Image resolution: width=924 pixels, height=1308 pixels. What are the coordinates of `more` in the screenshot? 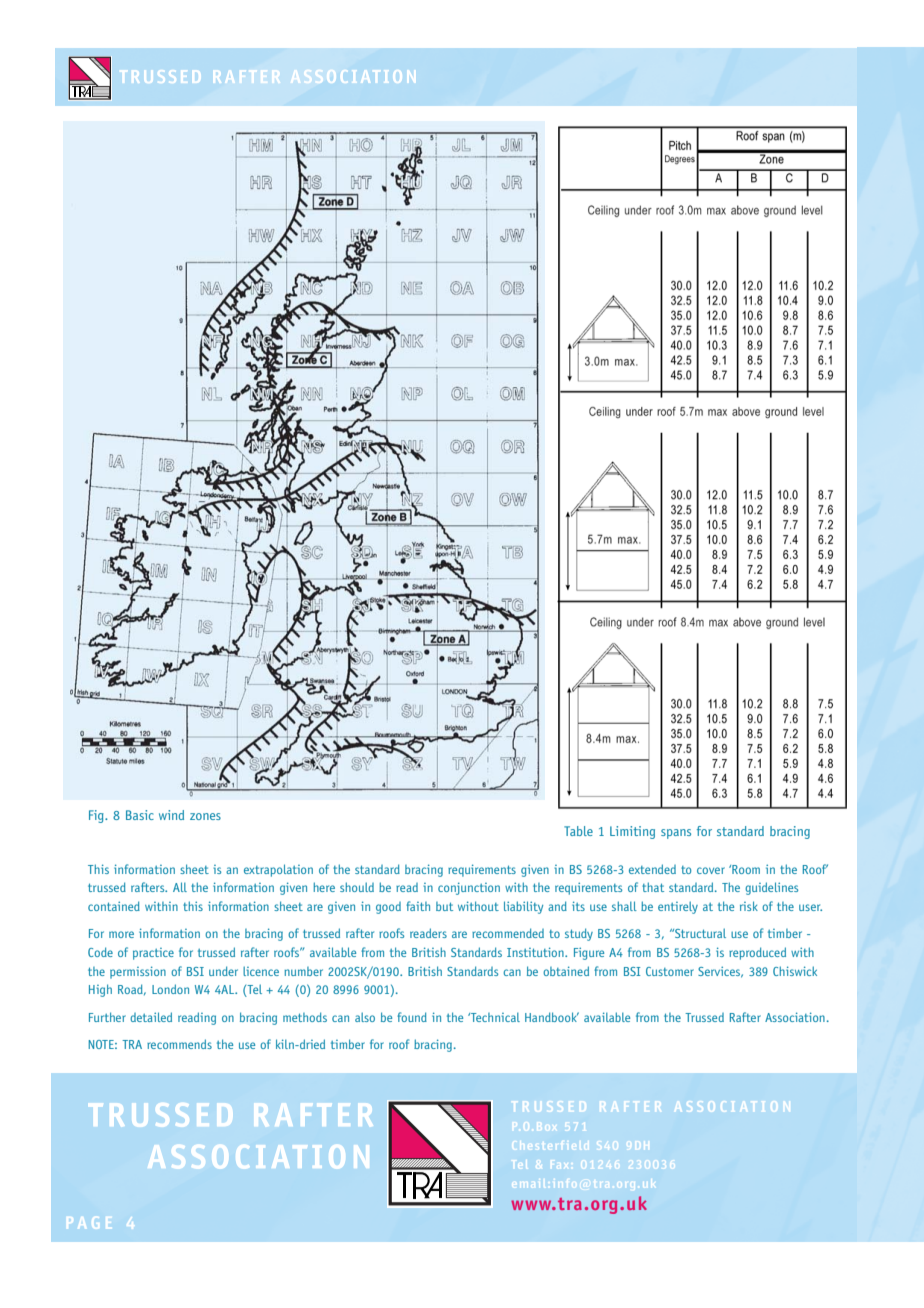 It's located at (121, 934).
